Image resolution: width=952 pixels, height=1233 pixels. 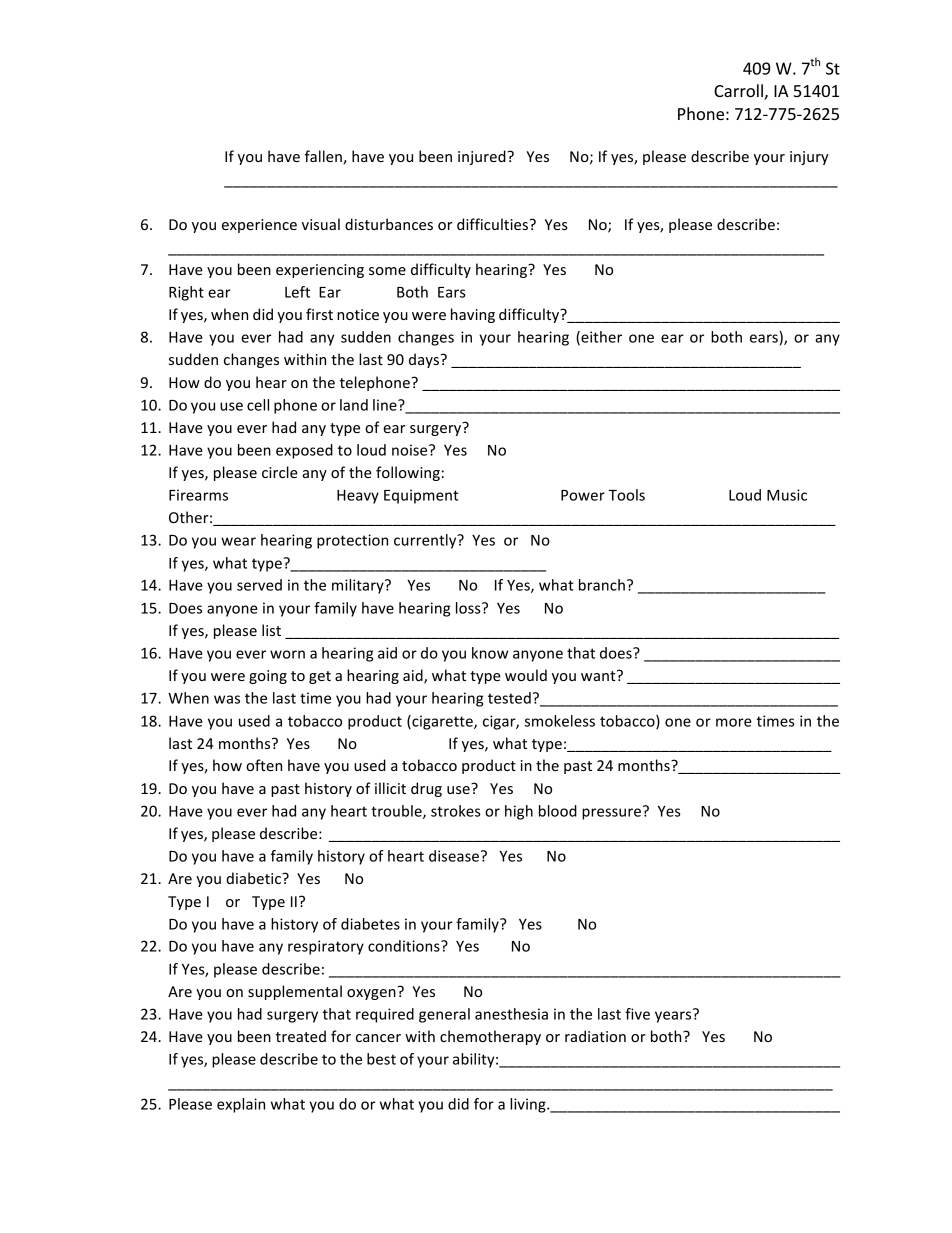 What do you see at coordinates (739, 92) in the document?
I see `Carroll` at bounding box center [739, 92].
